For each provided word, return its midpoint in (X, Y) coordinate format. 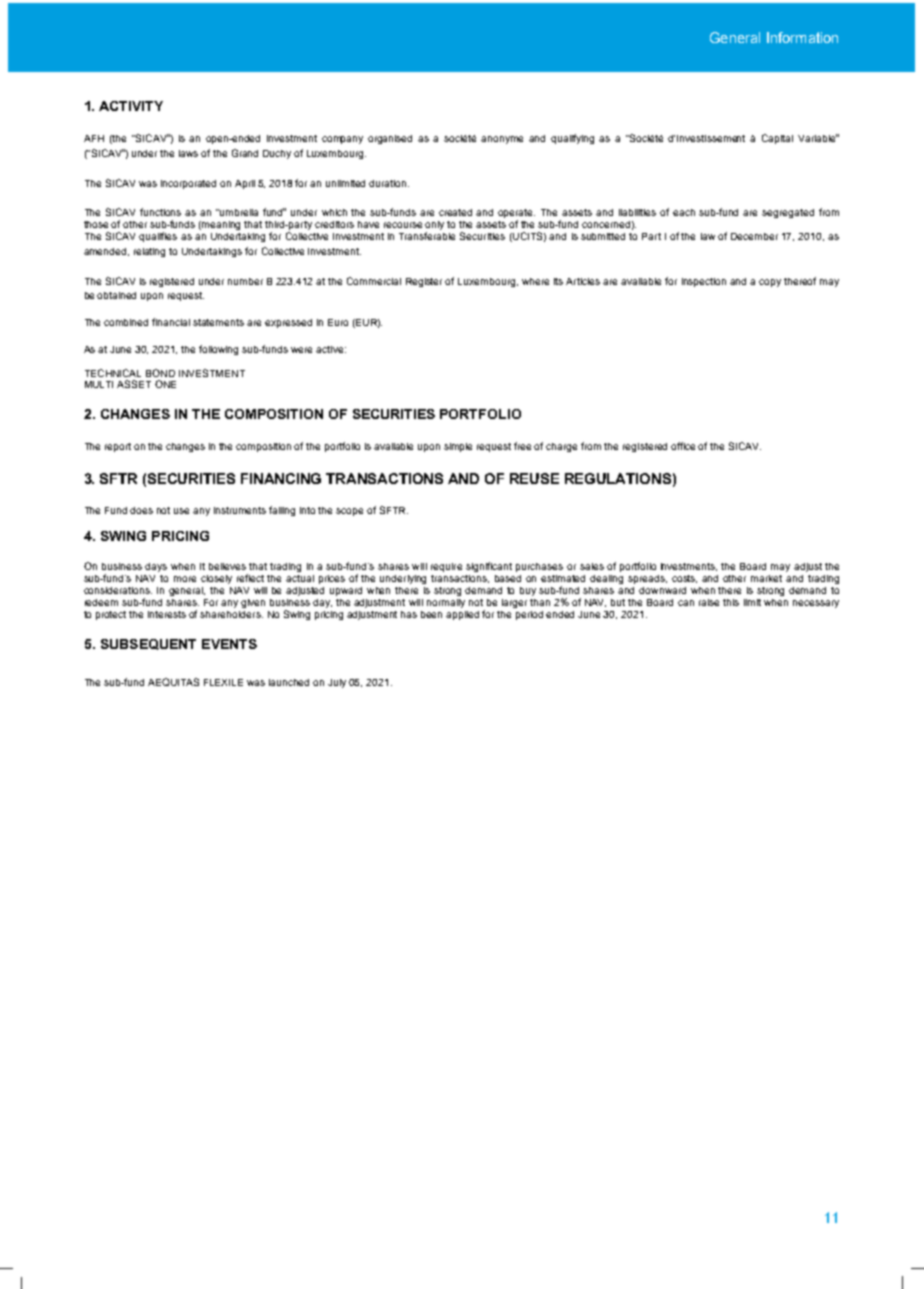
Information (802, 37)
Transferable (427, 236)
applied (462, 615)
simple (458, 447)
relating (149, 252)
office (683, 446)
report (118, 447)
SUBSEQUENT (148, 644)
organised (390, 139)
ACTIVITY (131, 106)
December (754, 236)
